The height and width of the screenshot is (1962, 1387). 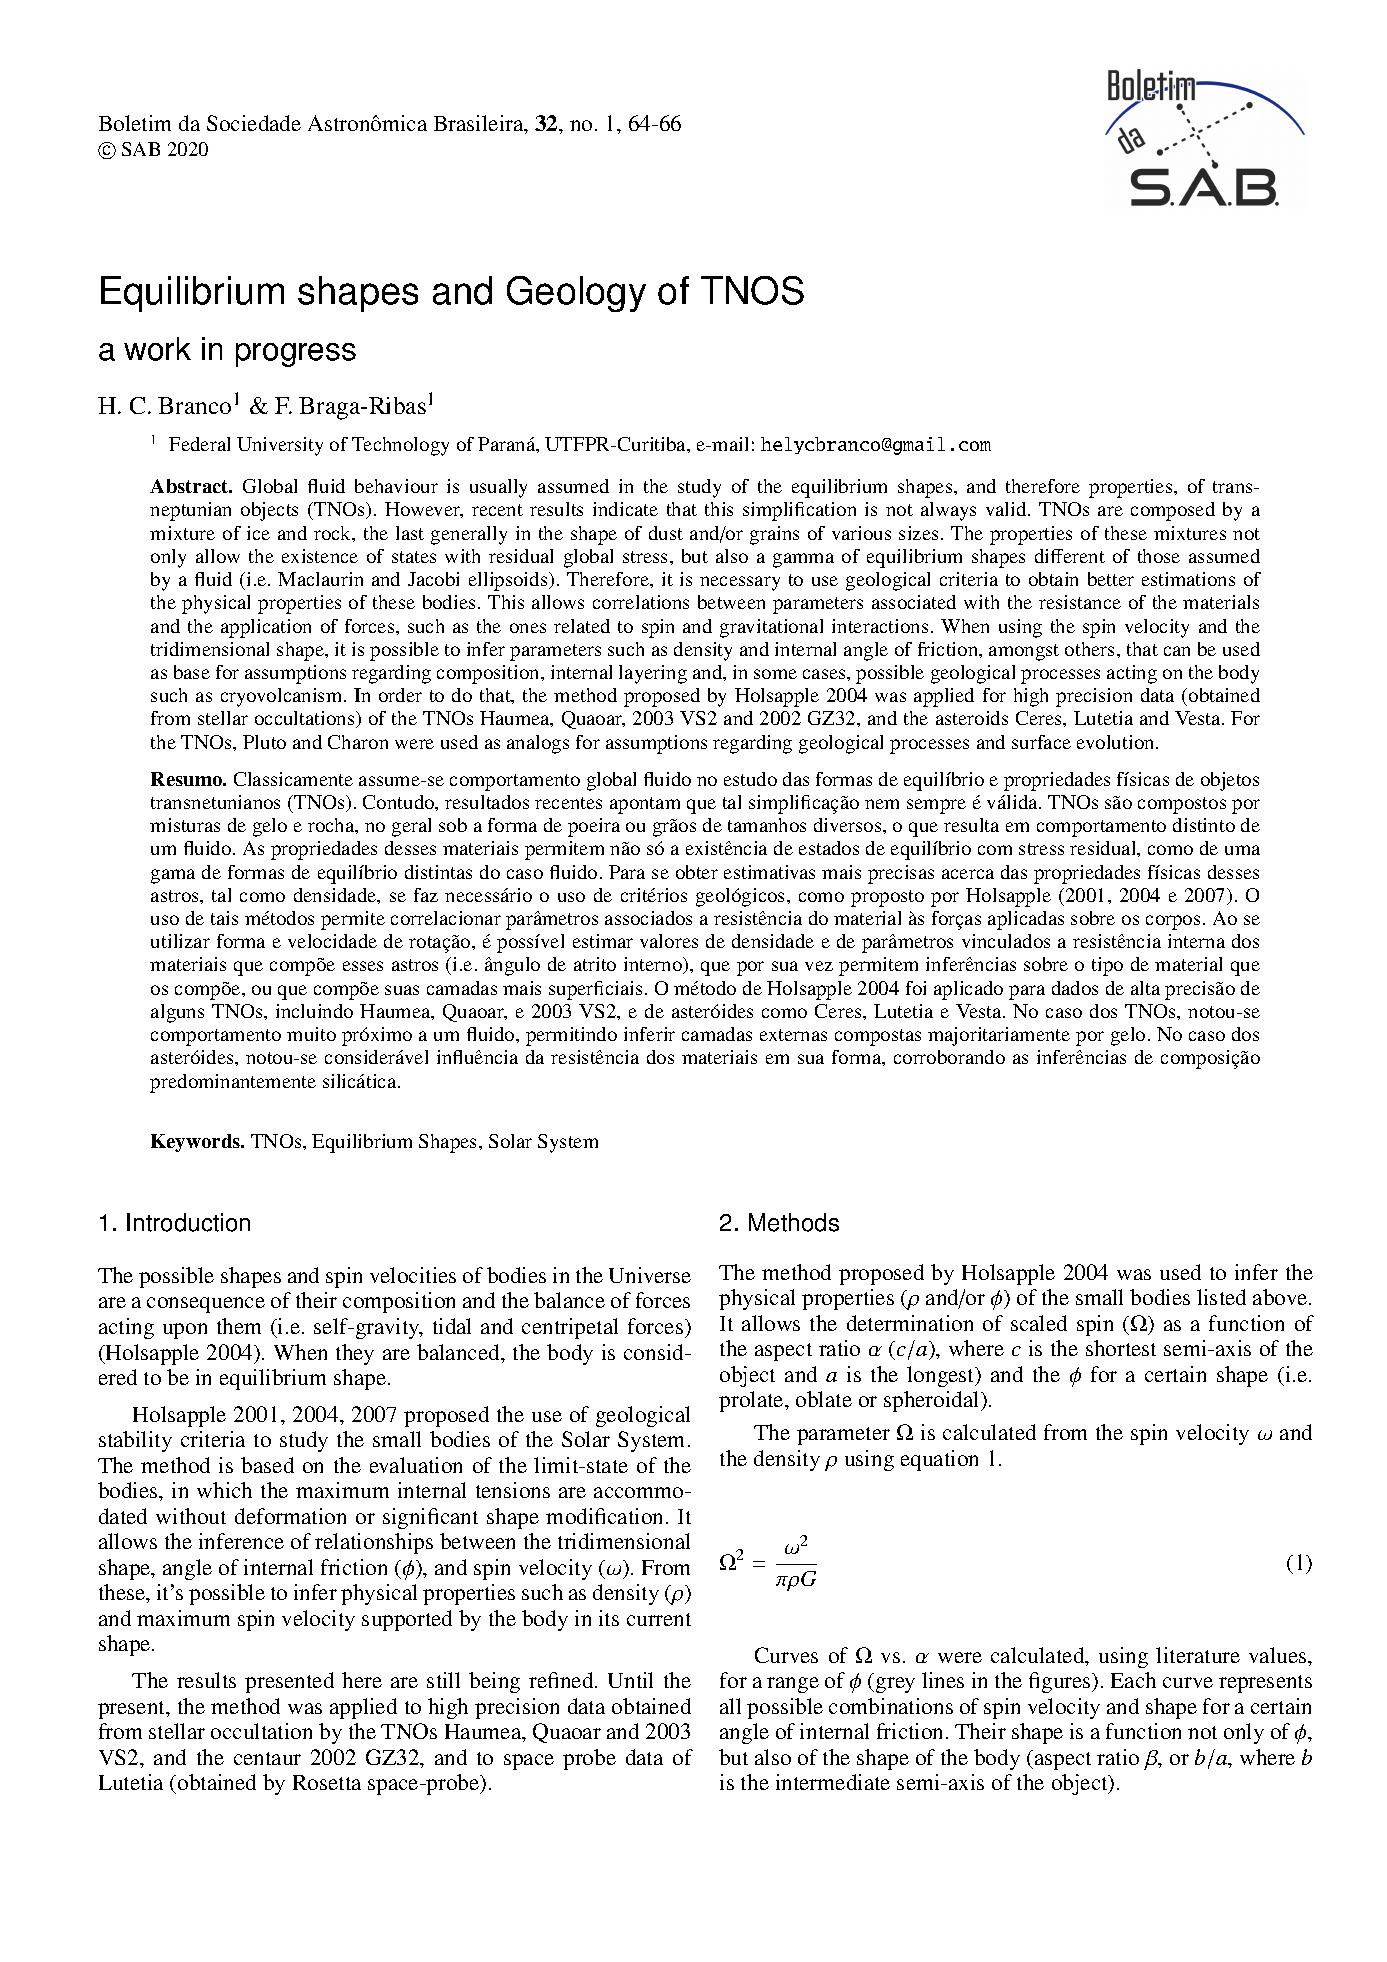 What do you see at coordinates (1145, 988) in the screenshot?
I see `alta` at bounding box center [1145, 988].
